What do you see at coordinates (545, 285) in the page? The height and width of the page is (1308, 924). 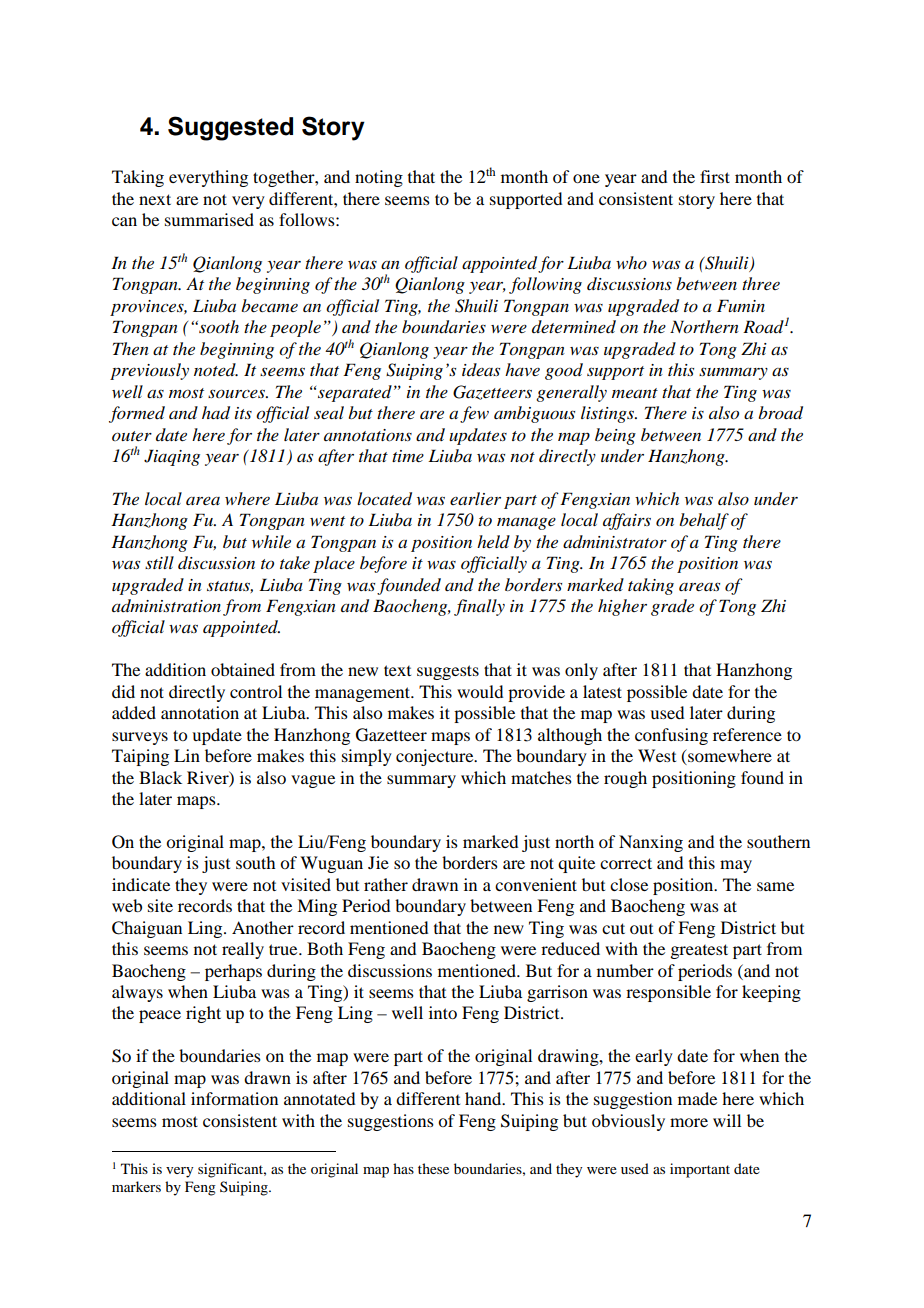 I see `following` at bounding box center [545, 285].
